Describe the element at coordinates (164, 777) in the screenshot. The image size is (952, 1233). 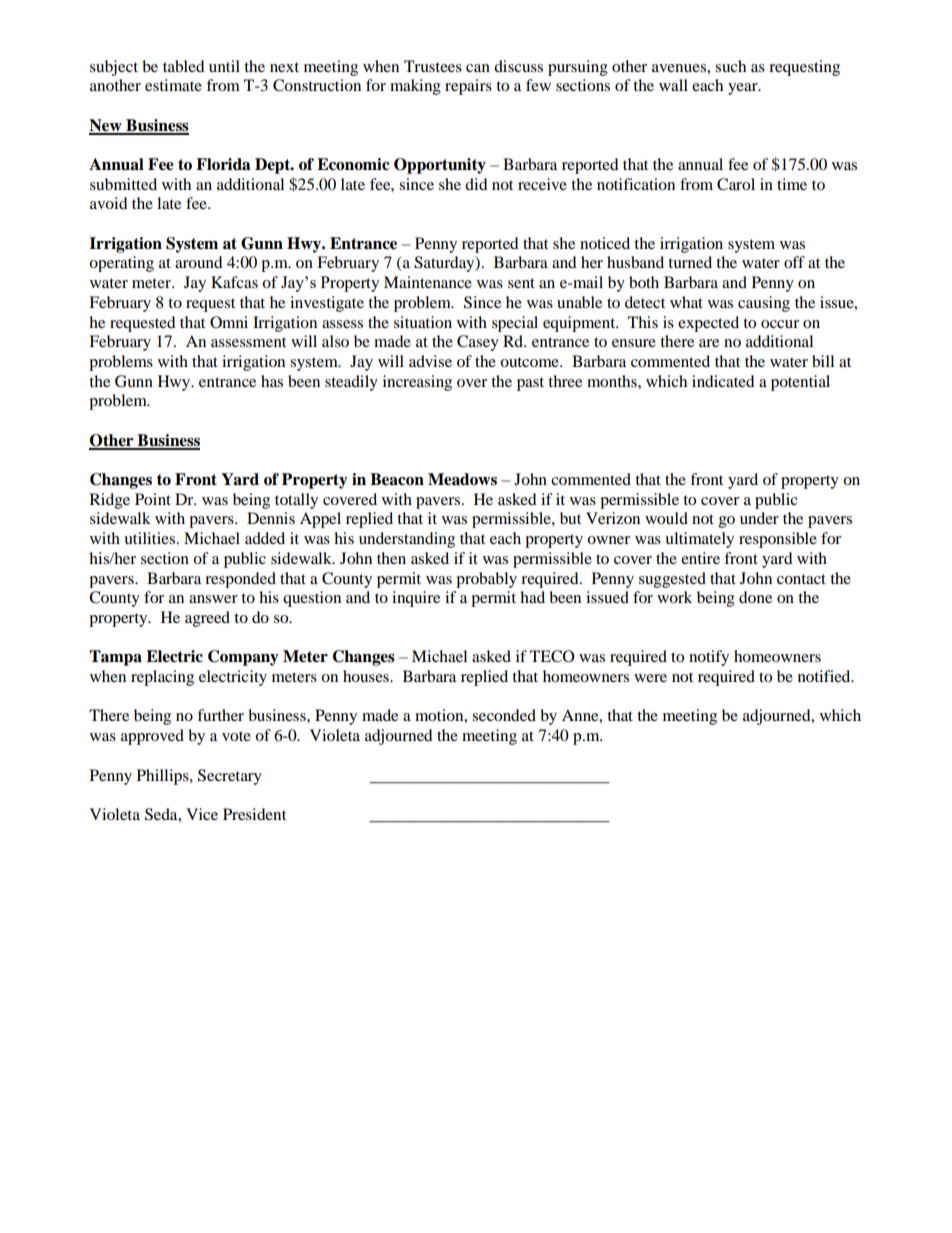
I see `Phillips` at that location.
